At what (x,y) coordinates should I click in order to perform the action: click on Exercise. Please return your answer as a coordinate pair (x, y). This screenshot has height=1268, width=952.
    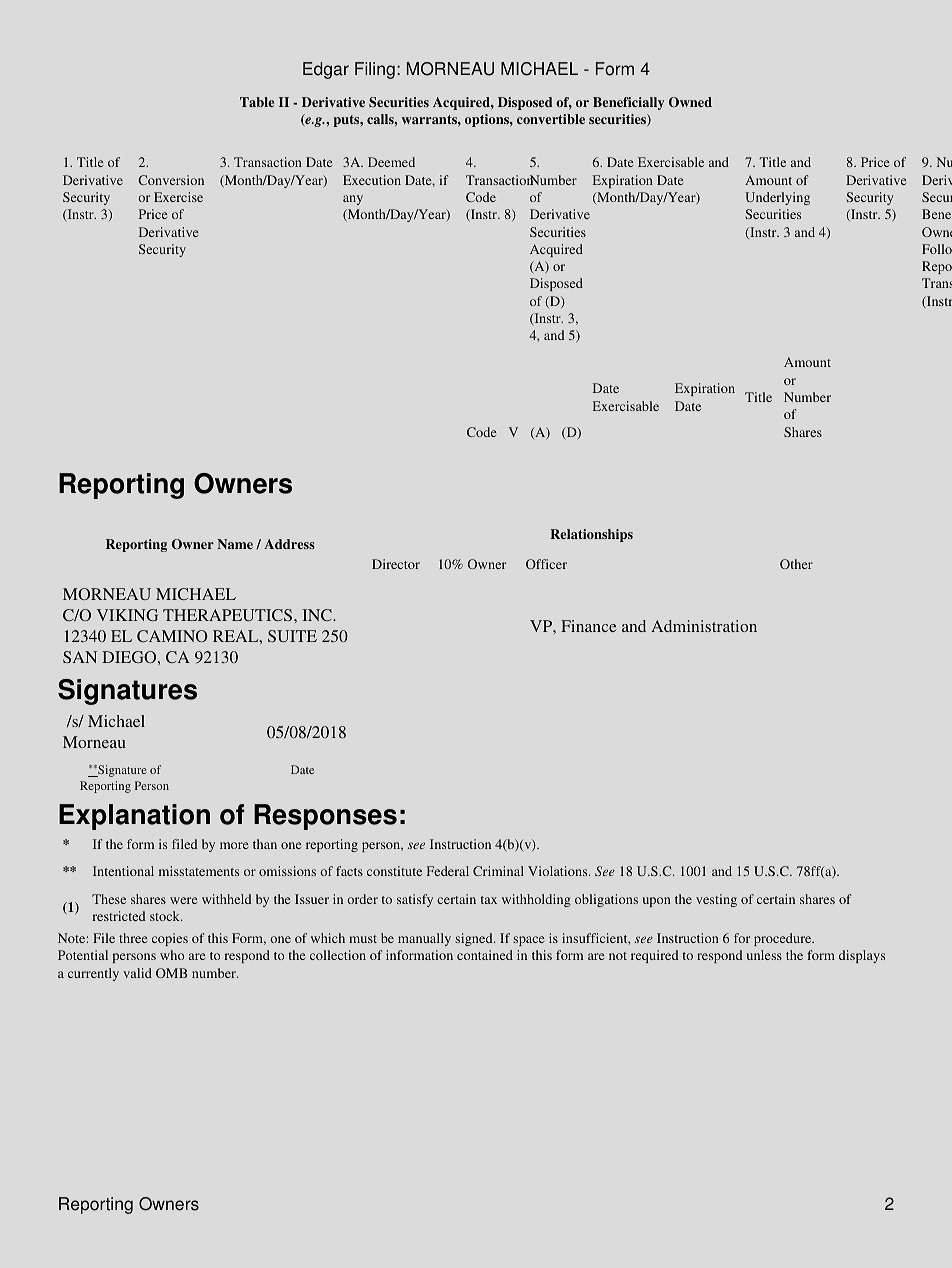
    Looking at the image, I should click on (178, 197).
